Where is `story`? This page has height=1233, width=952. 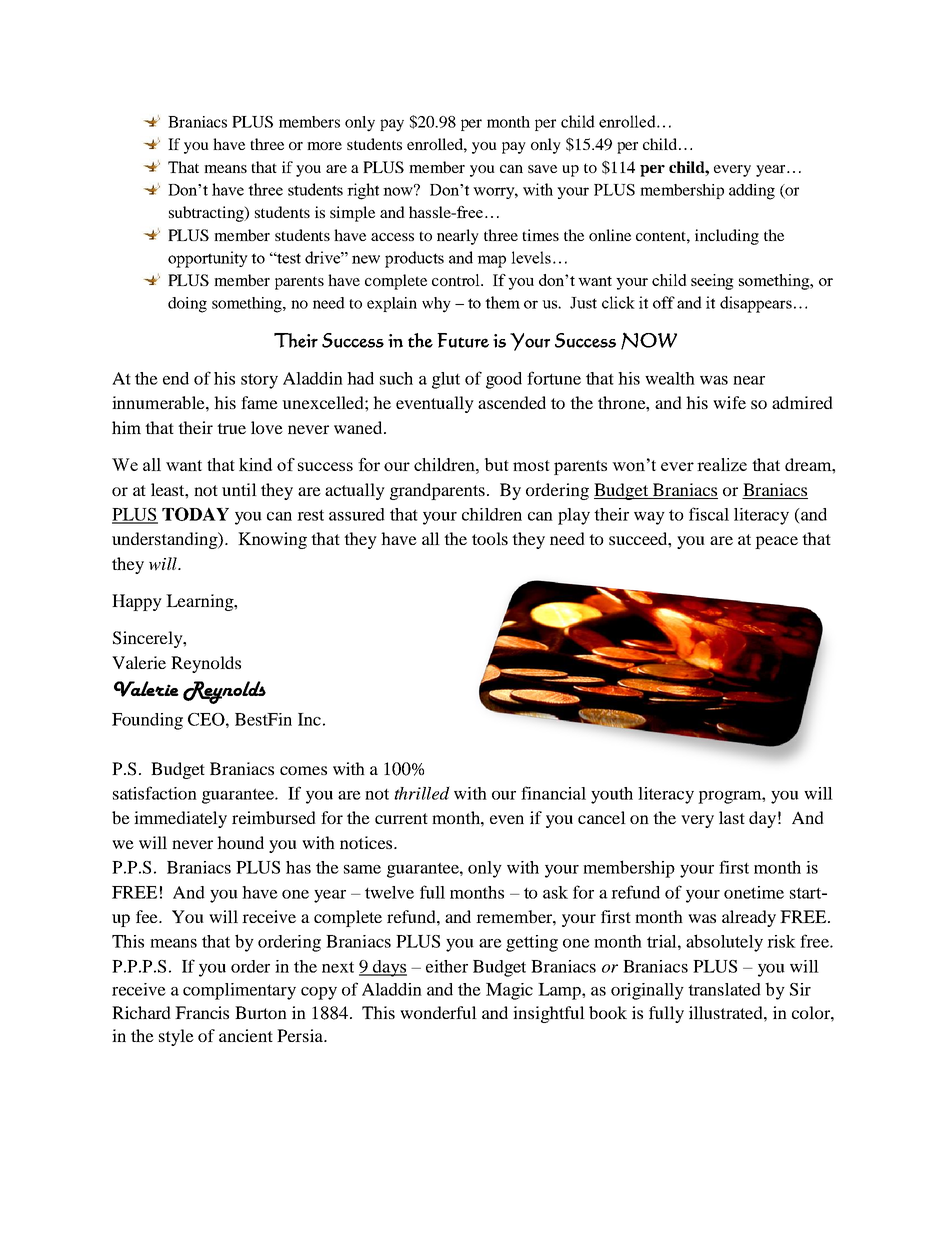
story is located at coordinates (259, 381).
